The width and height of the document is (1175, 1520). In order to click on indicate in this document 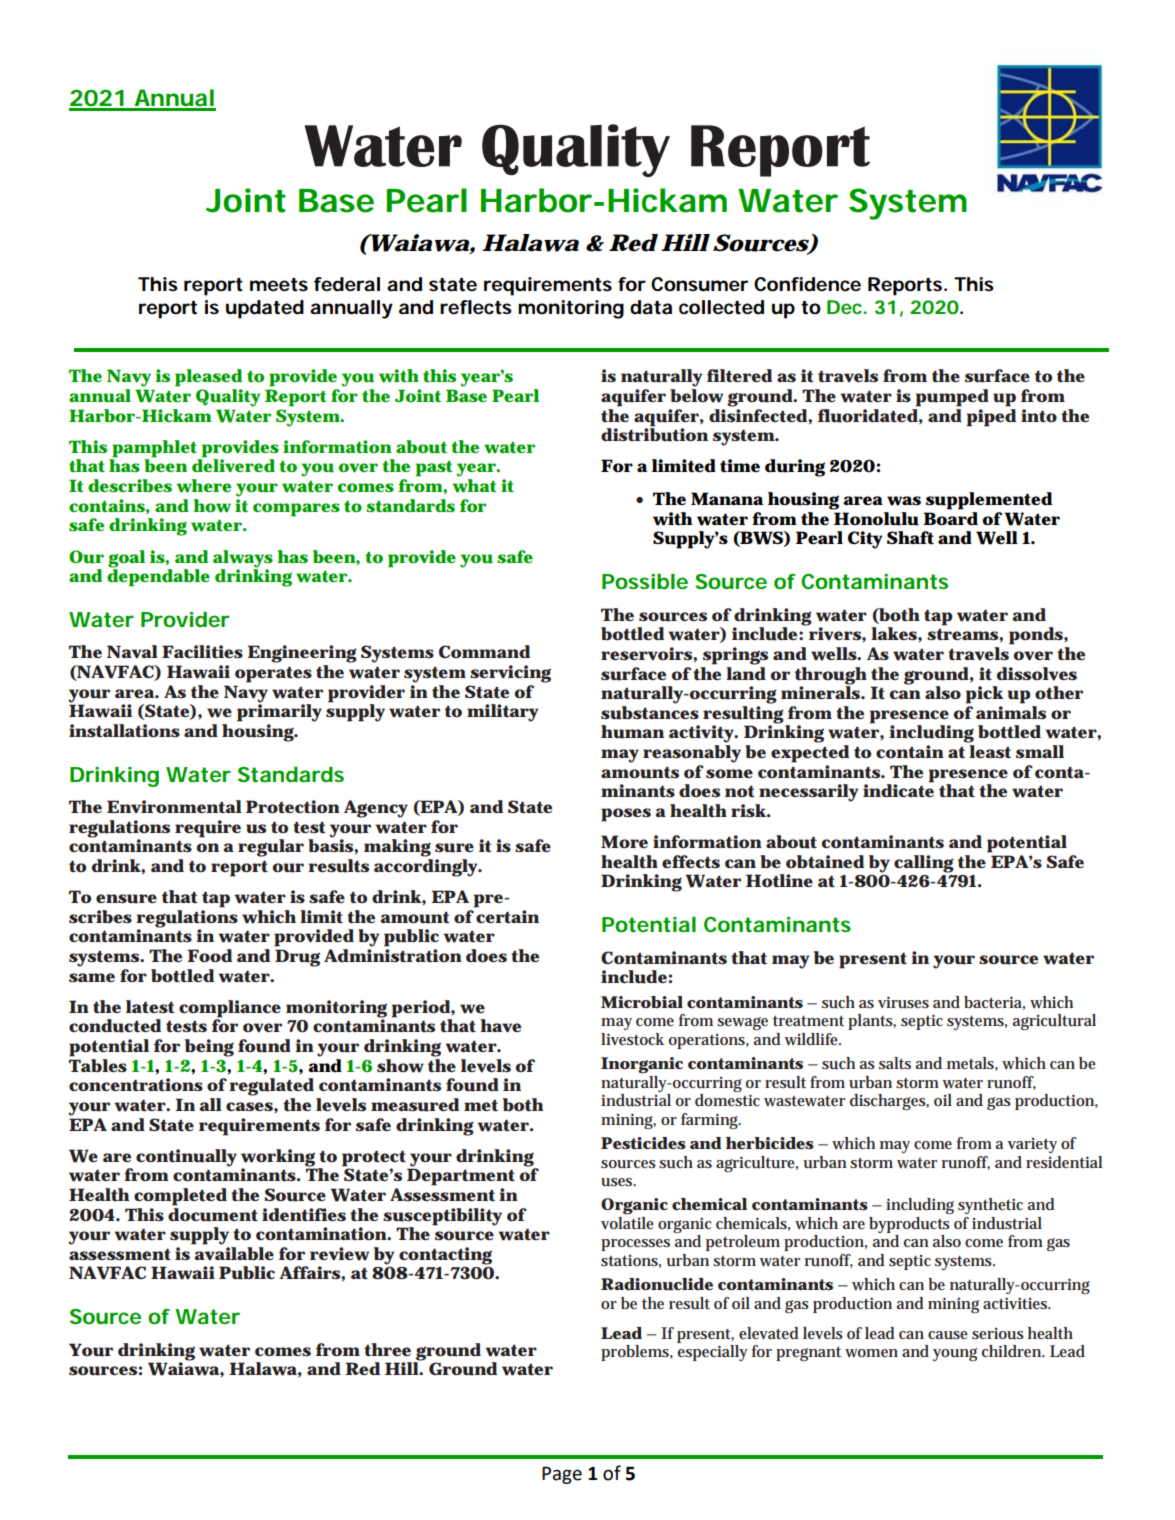, I will do `click(898, 789)`.
